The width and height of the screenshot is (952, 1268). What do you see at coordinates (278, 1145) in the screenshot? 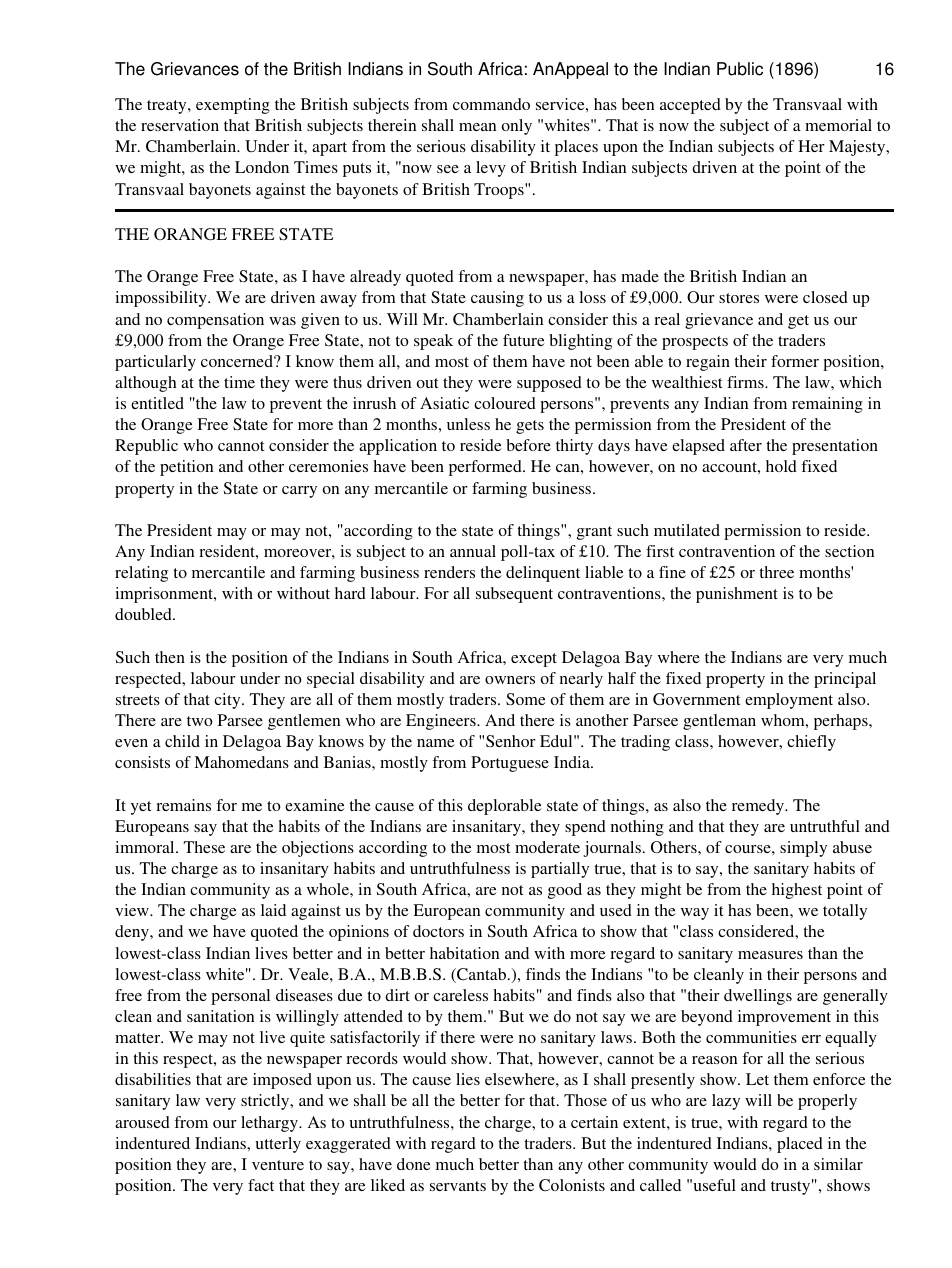
I see `utterly` at bounding box center [278, 1145].
